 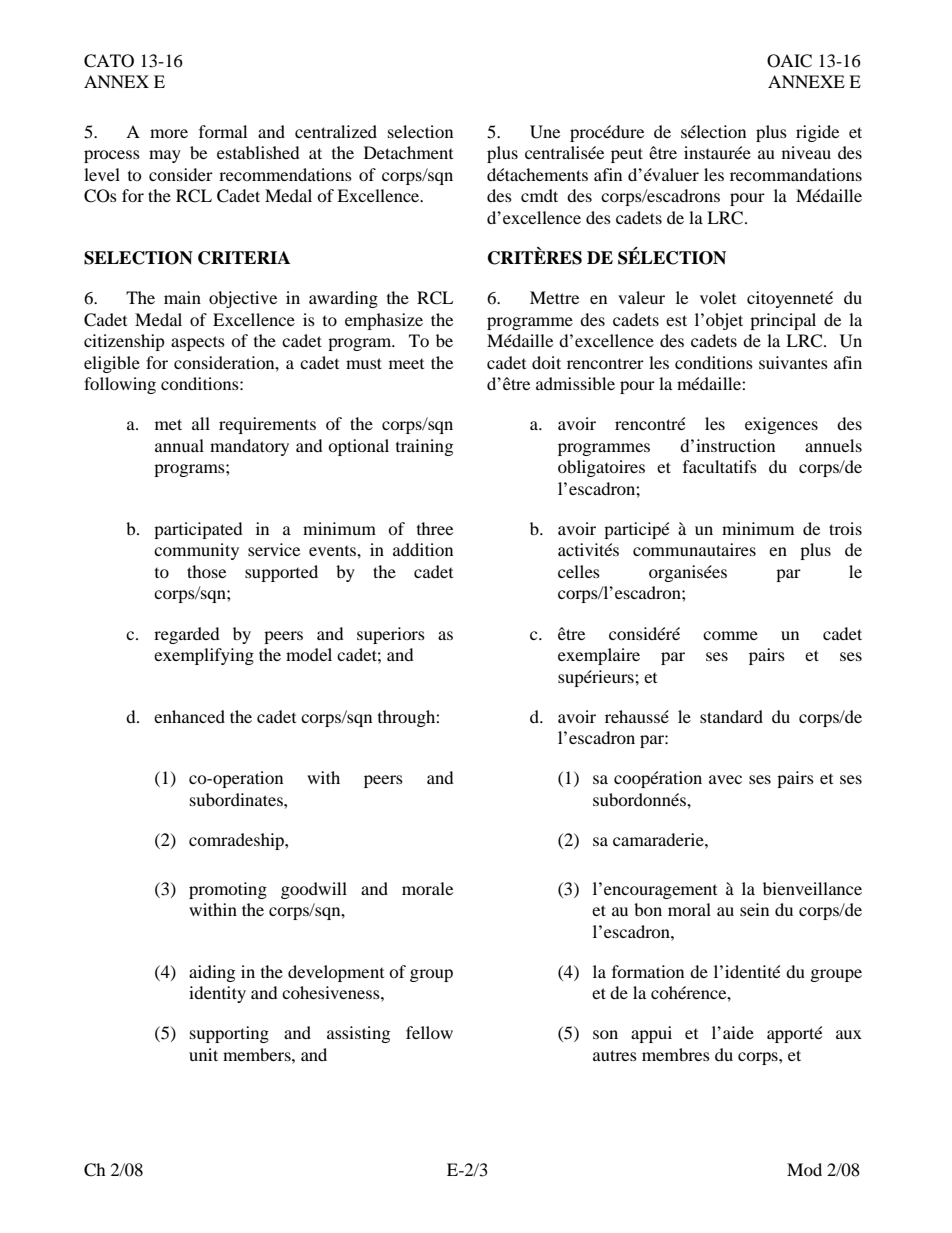 I want to click on more, so click(x=169, y=133).
